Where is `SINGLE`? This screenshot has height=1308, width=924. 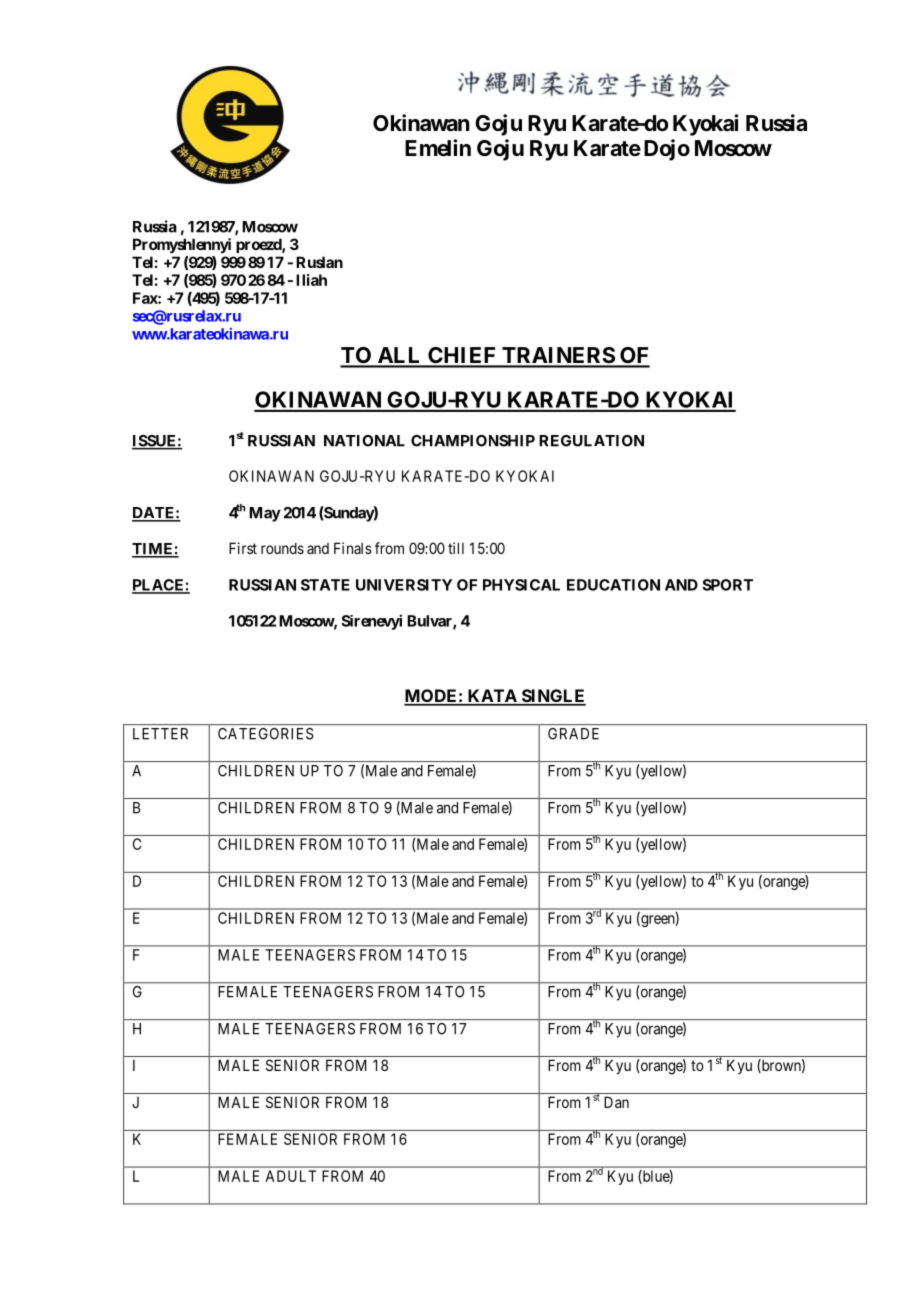
SINGLE is located at coordinates (552, 697).
